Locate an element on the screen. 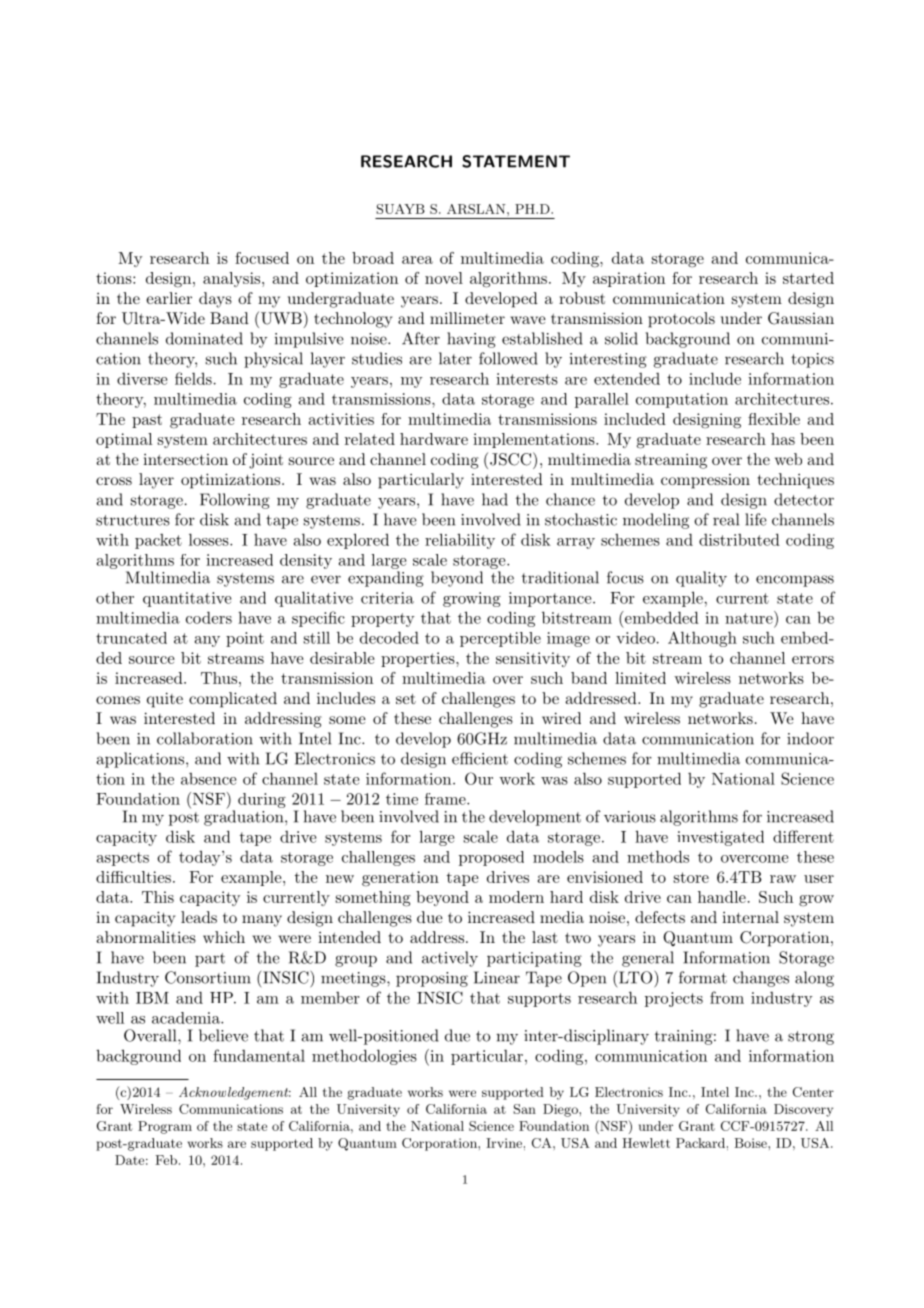 The width and height of the screenshot is (924, 1308). indoor is located at coordinates (810, 738).
